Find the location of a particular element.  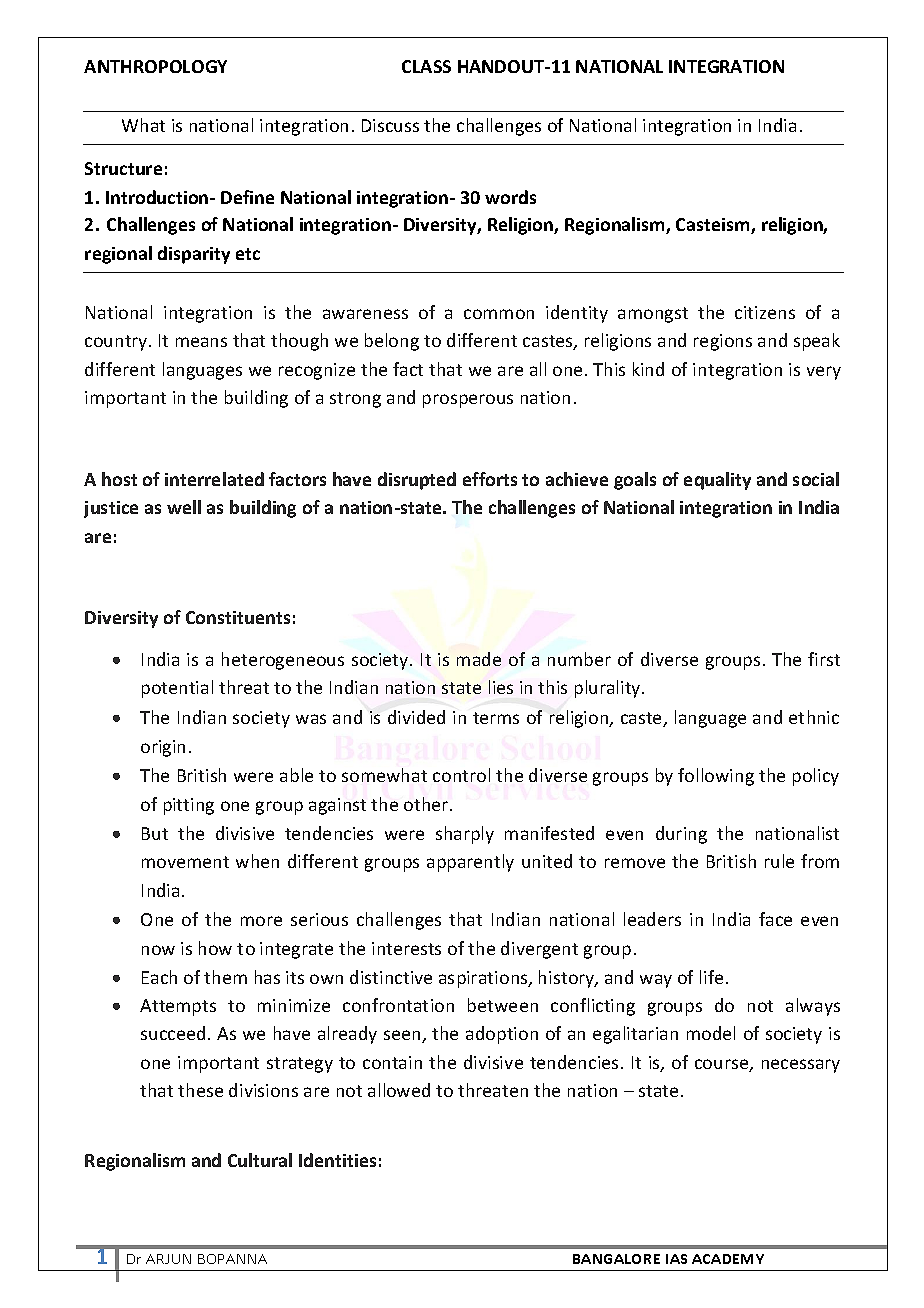

Identities is located at coordinates (337, 1160).
